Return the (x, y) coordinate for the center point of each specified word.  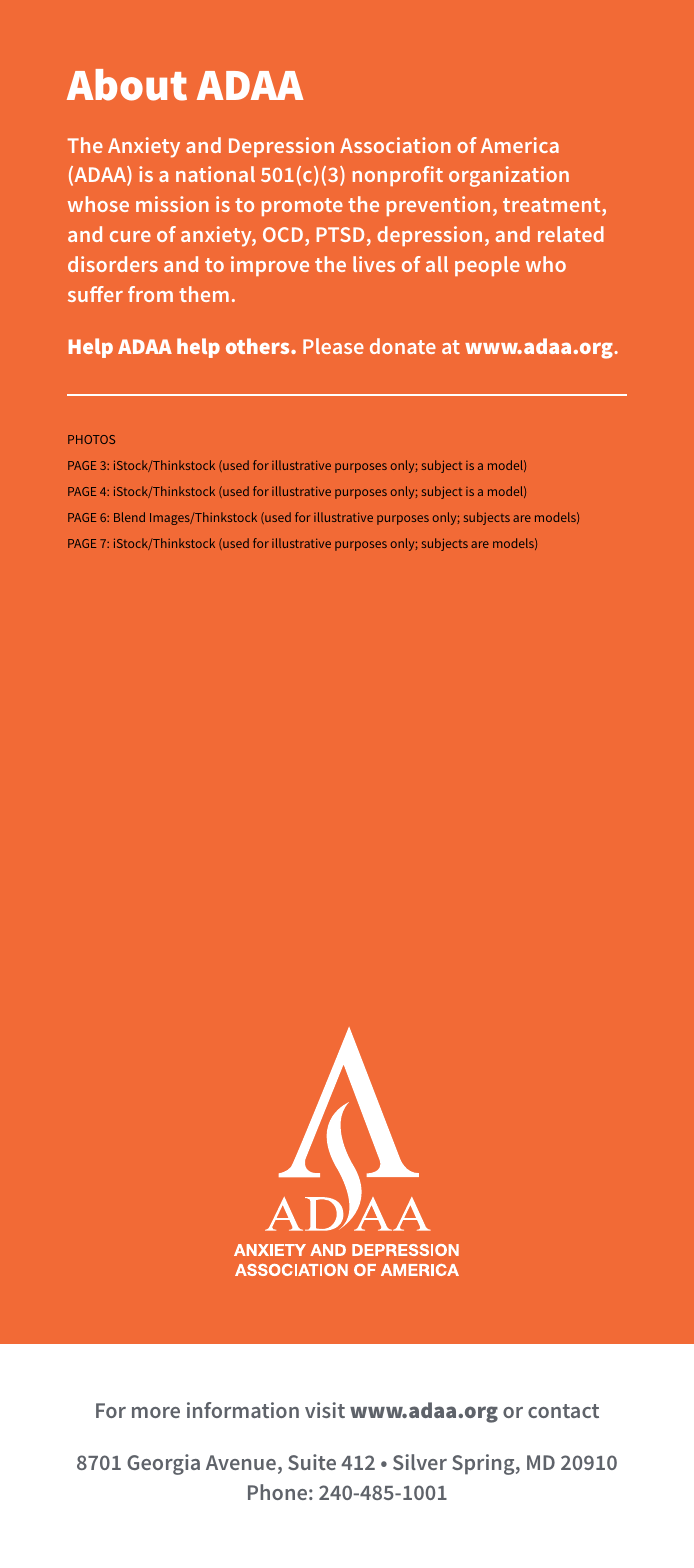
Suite (312, 1462)
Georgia (163, 1464)
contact (563, 1411)
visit (325, 1410)
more (156, 1412)
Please (333, 346)
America (520, 145)
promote (302, 207)
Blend (129, 517)
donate (403, 346)
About (127, 85)
